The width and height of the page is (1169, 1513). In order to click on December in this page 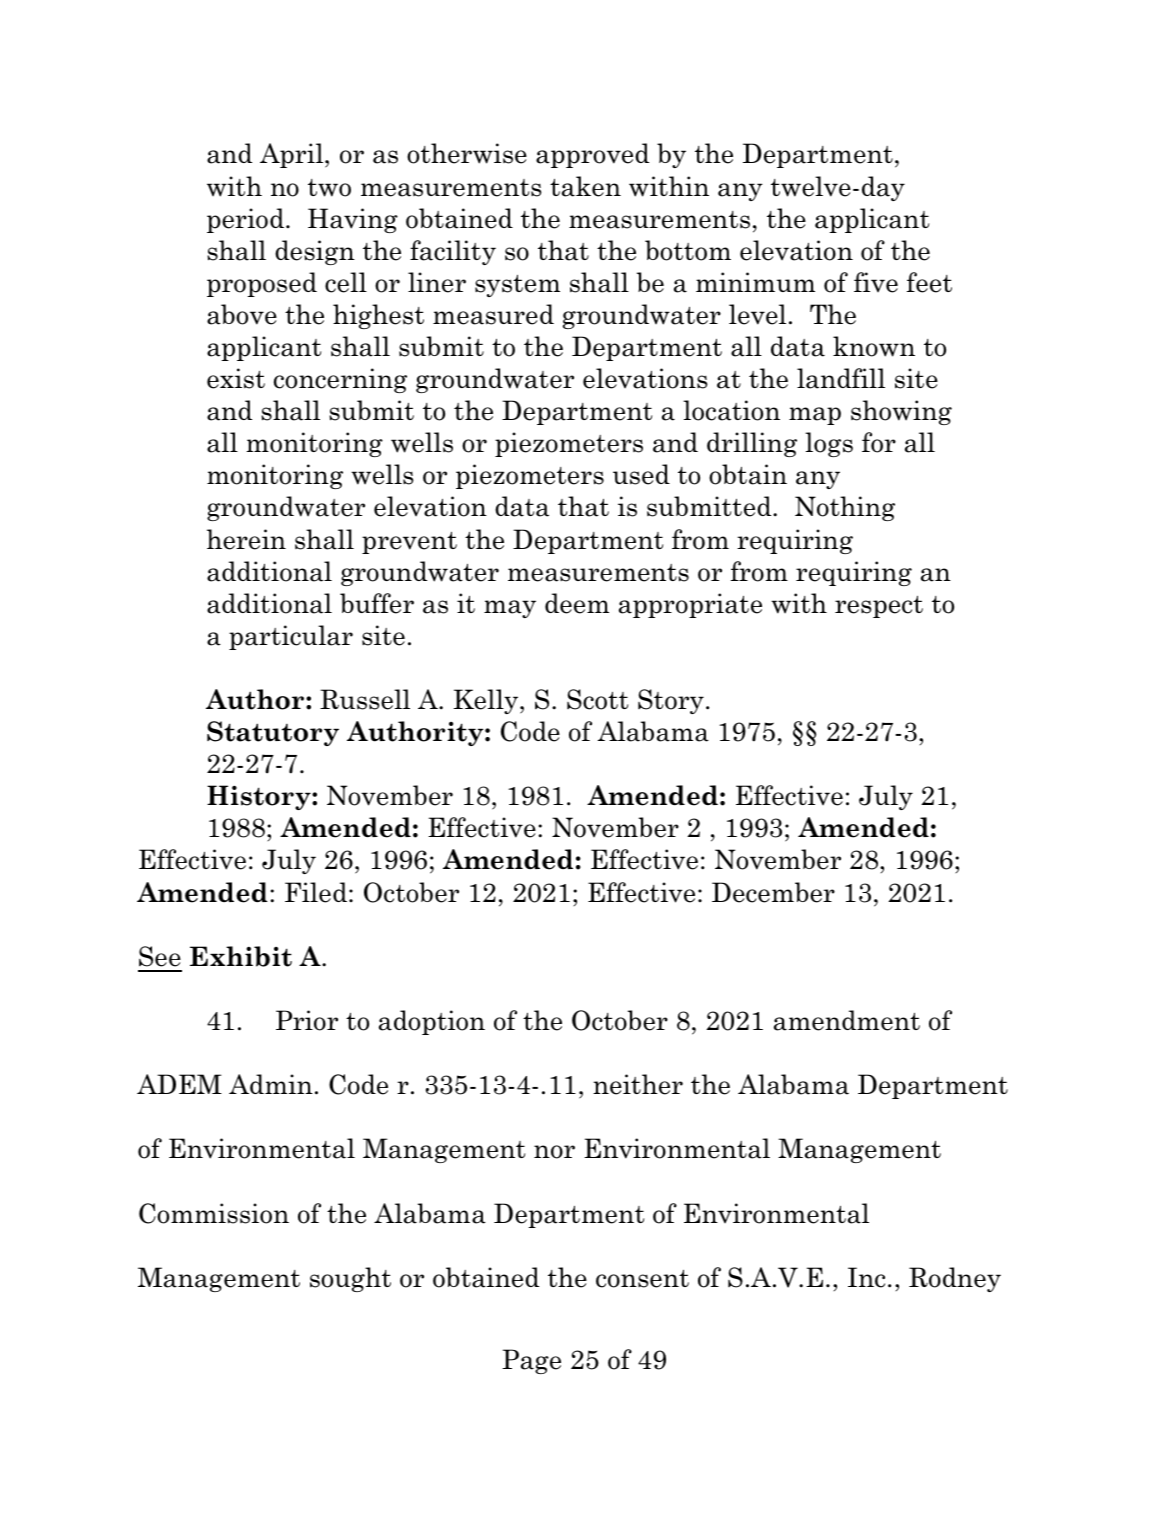, I will do `click(773, 892)`.
